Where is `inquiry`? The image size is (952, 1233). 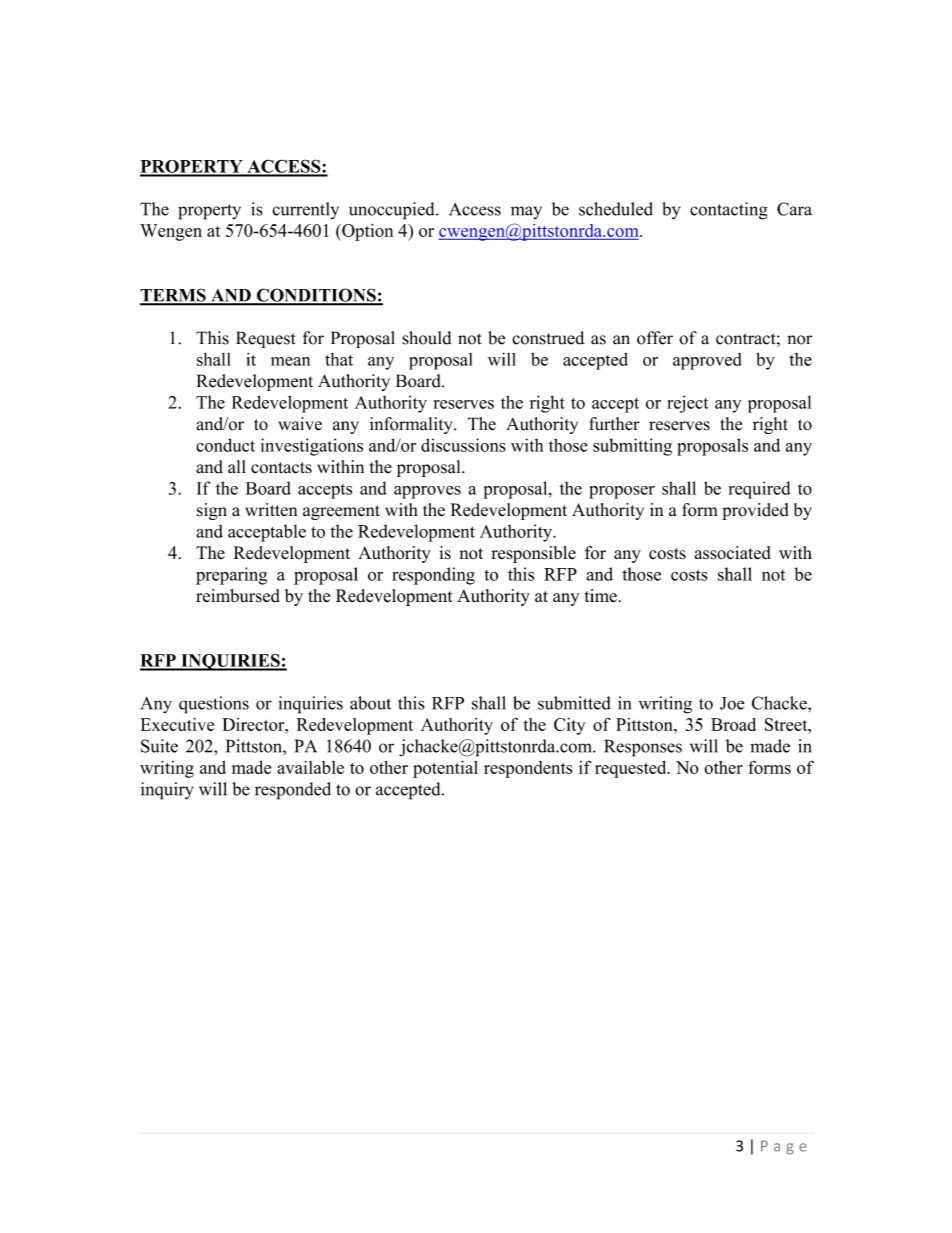
inquiry is located at coordinates (167, 791).
